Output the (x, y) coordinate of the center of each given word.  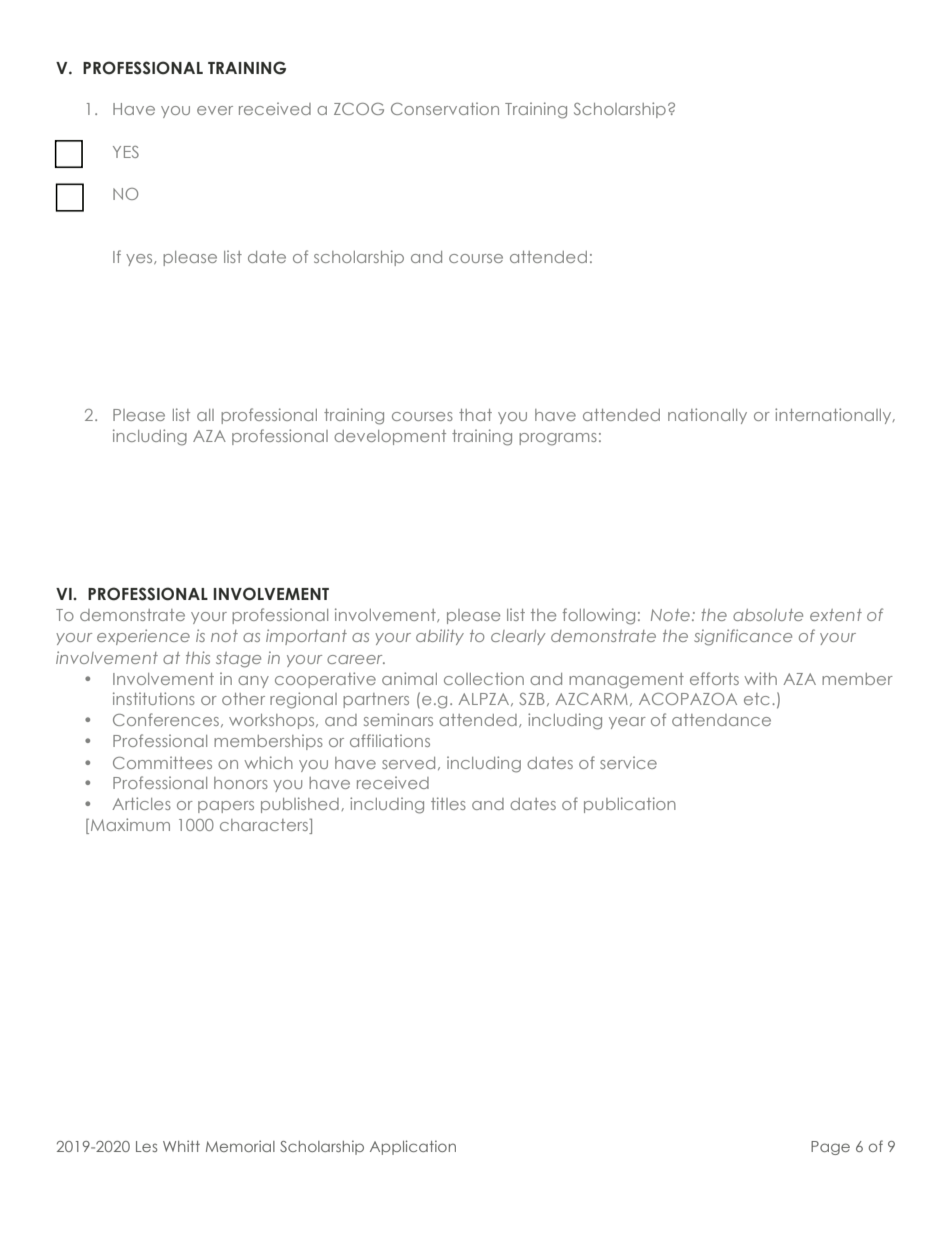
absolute (768, 615)
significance (743, 637)
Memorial (240, 1146)
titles (448, 803)
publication (630, 805)
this (198, 657)
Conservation (445, 108)
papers (226, 807)
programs (558, 439)
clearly (518, 637)
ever (215, 110)
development (390, 437)
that (475, 415)
